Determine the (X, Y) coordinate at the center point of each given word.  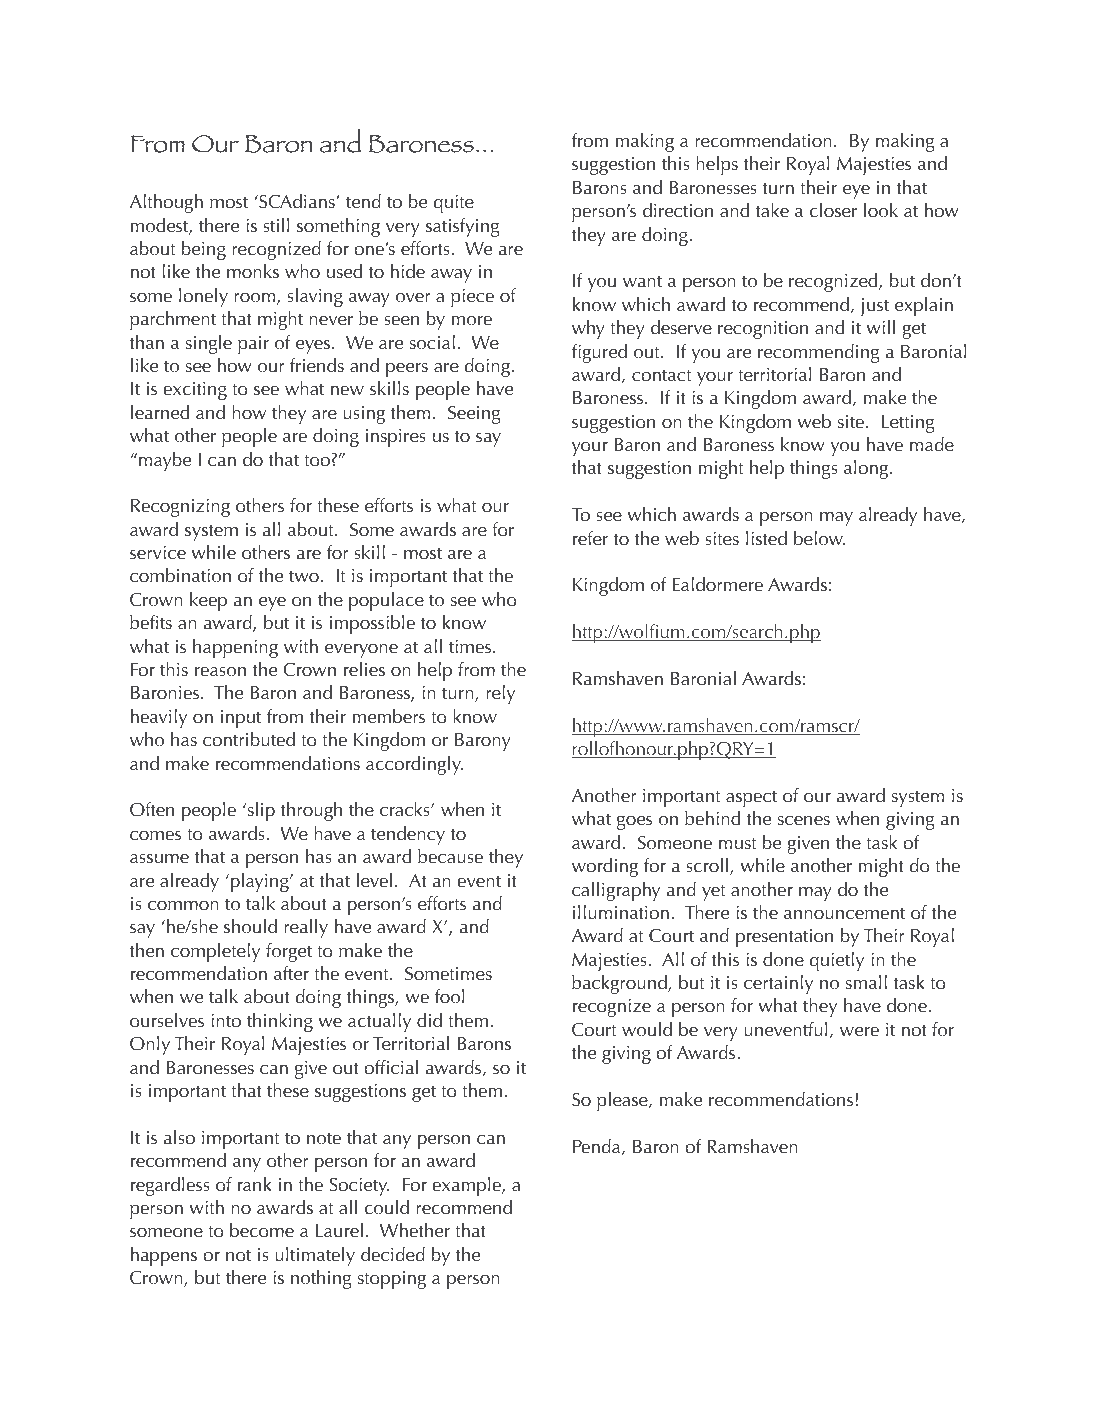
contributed (249, 739)
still (276, 225)
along (867, 469)
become (262, 1230)
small (866, 982)
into (226, 1021)
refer (590, 538)
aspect (751, 798)
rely (500, 694)
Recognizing (180, 508)
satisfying (463, 227)
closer (833, 210)
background (620, 984)
